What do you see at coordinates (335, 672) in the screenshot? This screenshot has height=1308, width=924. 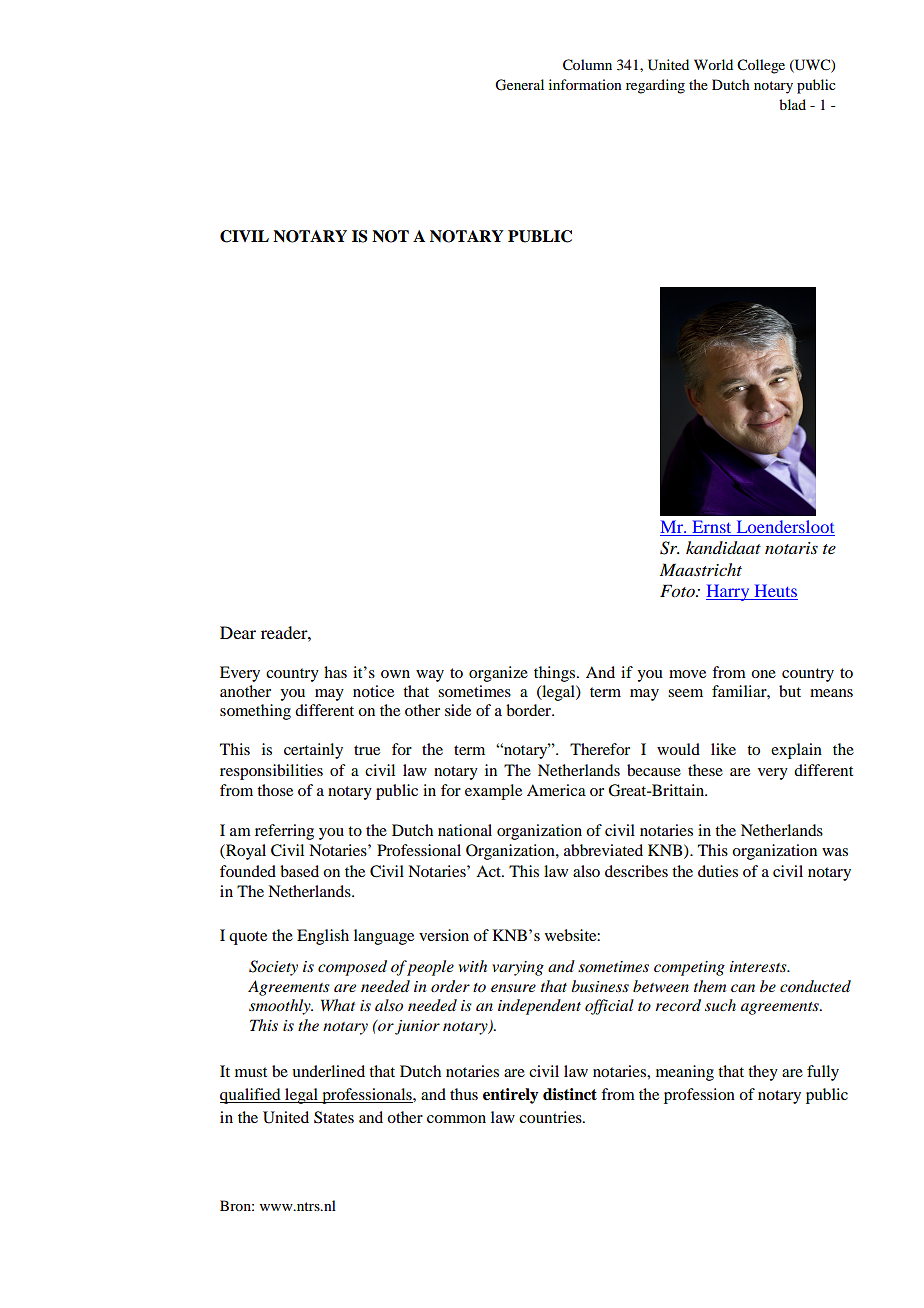 I see `has` at bounding box center [335, 672].
